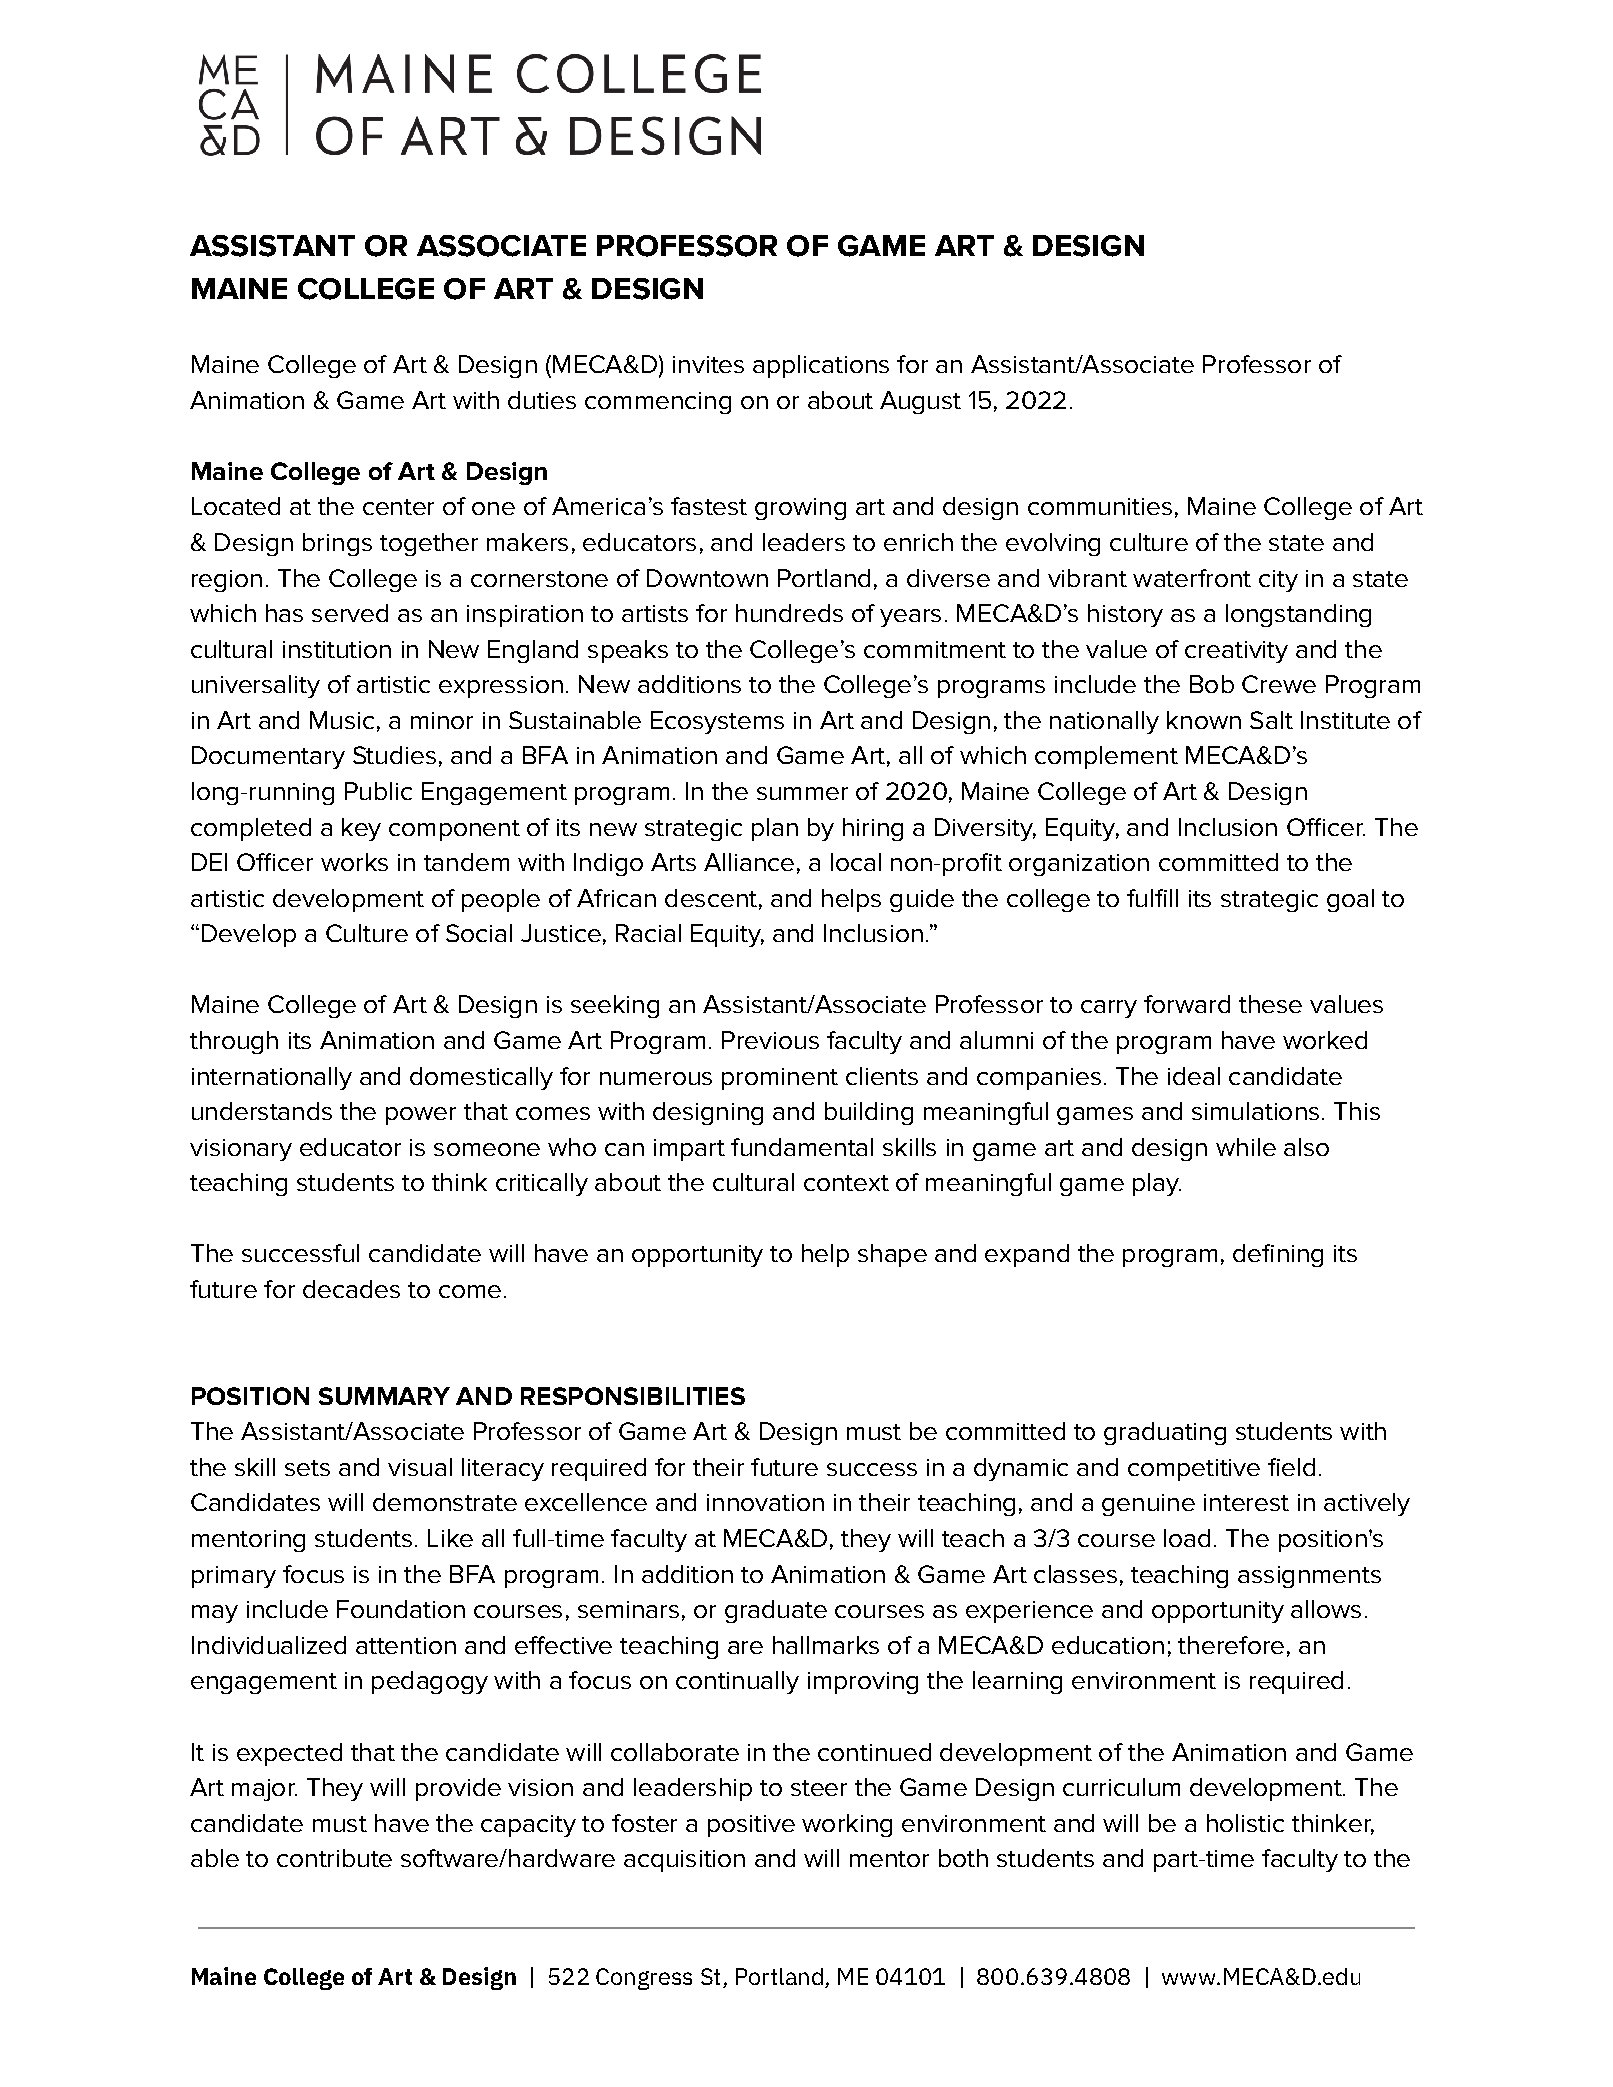 The height and width of the document is (2087, 1613). I want to click on Ecosystems, so click(717, 722).
